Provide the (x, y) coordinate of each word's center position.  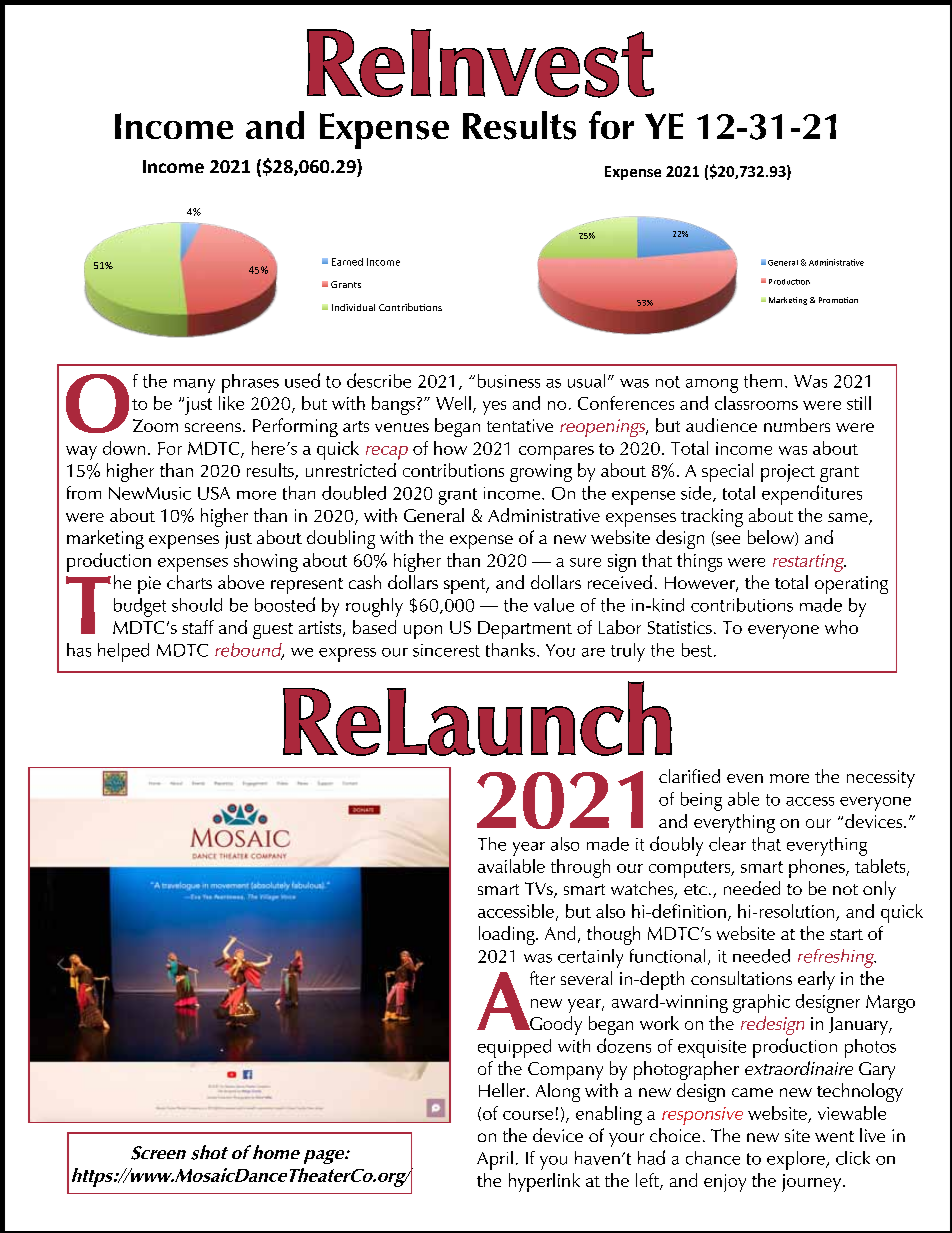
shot (209, 1152)
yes (494, 408)
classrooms (756, 403)
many (194, 386)
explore (797, 1160)
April (495, 1160)
